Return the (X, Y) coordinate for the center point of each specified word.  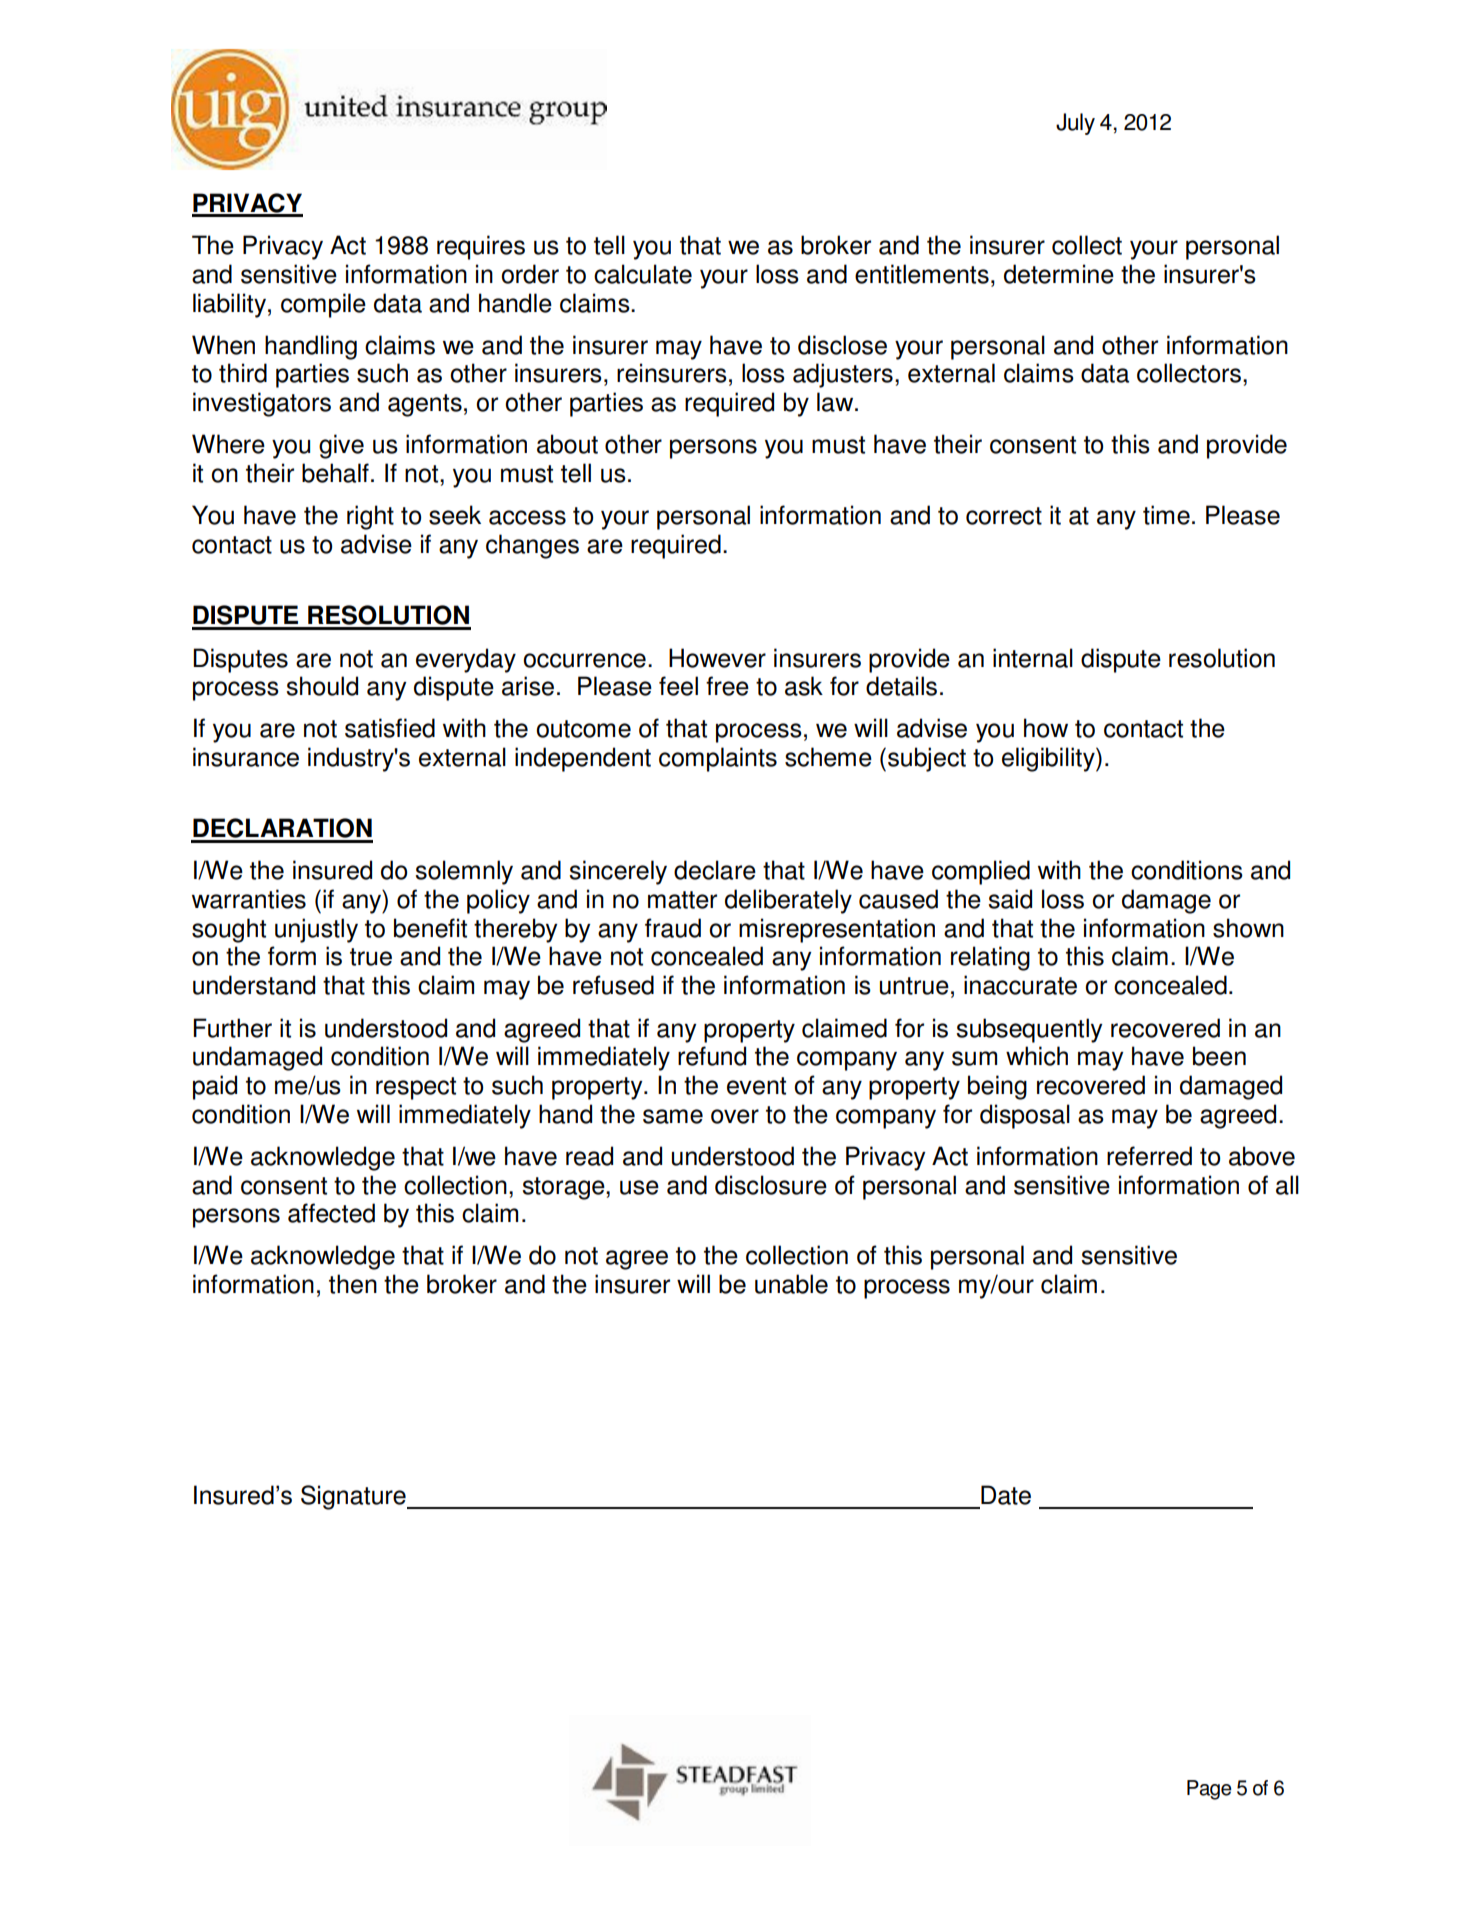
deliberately (788, 901)
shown (1248, 928)
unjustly (316, 930)
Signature (354, 1497)
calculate (643, 274)
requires (481, 247)
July (1075, 124)
